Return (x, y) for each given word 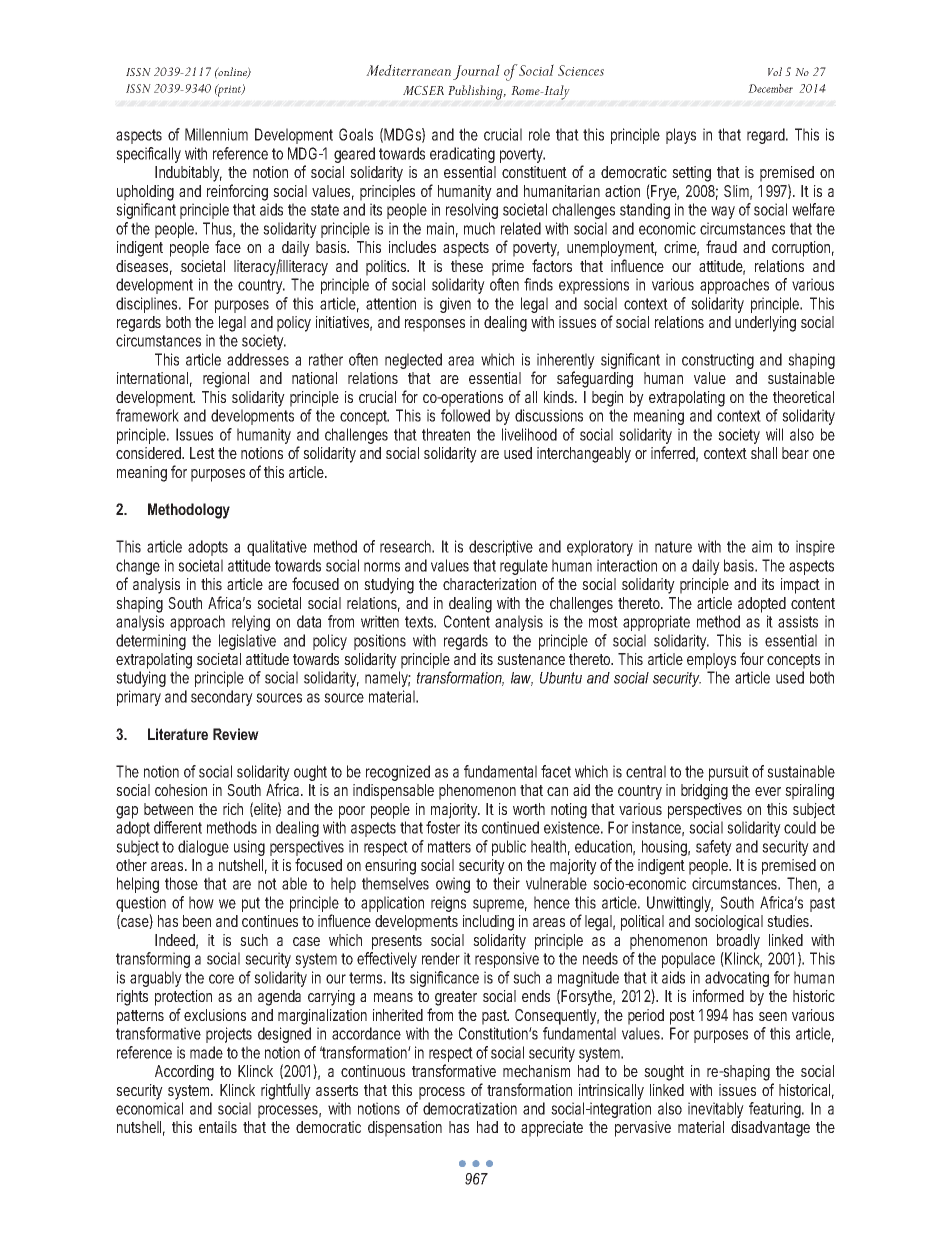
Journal (476, 72)
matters (449, 847)
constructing (718, 361)
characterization (489, 584)
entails (218, 1127)
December (770, 88)
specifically (148, 155)
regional (226, 380)
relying (251, 623)
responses (435, 325)
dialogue (203, 848)
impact (800, 586)
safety (714, 848)
